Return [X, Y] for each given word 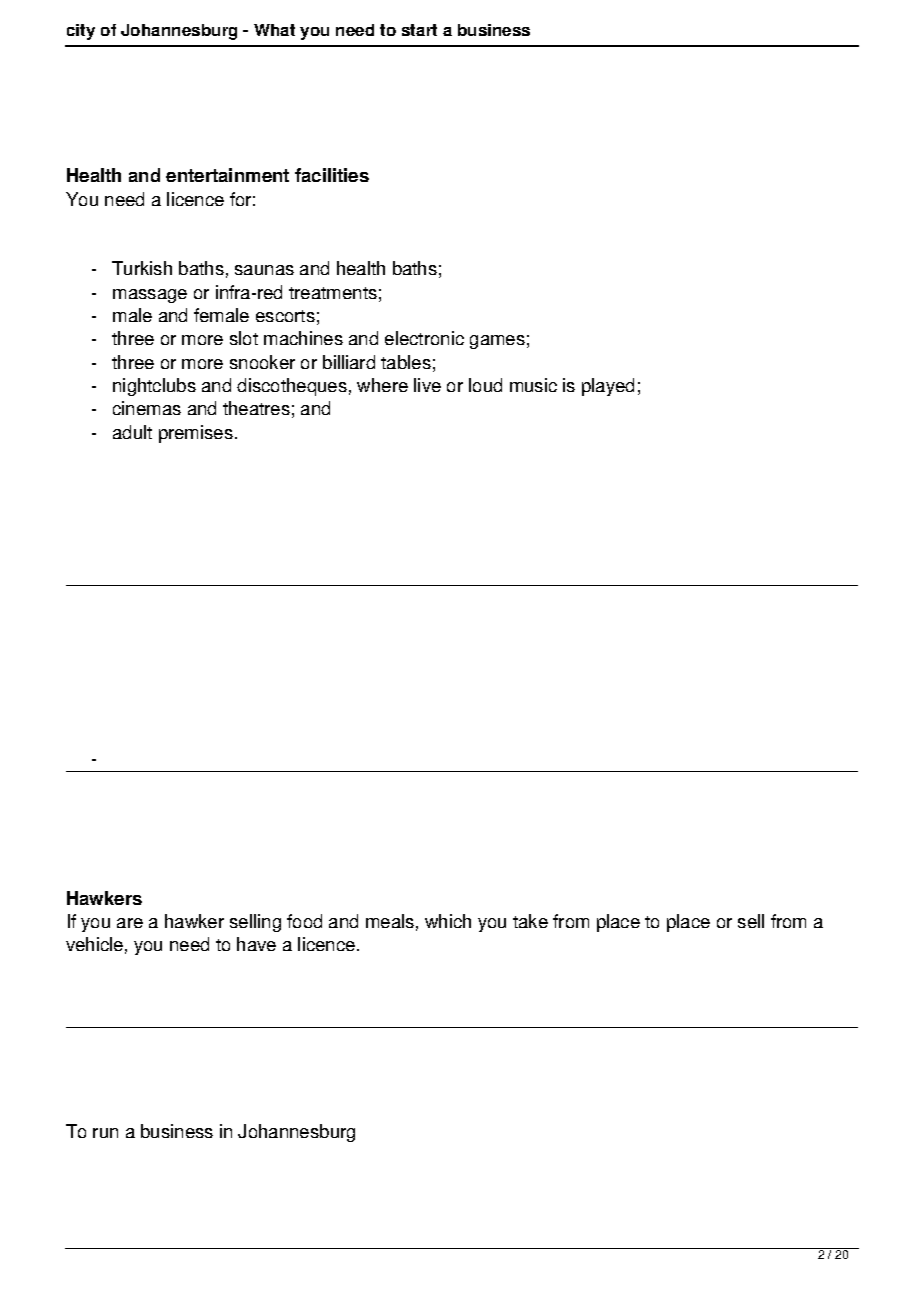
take [530, 921]
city [81, 32]
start [419, 30]
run [105, 1133]
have [256, 944]
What [274, 30]
